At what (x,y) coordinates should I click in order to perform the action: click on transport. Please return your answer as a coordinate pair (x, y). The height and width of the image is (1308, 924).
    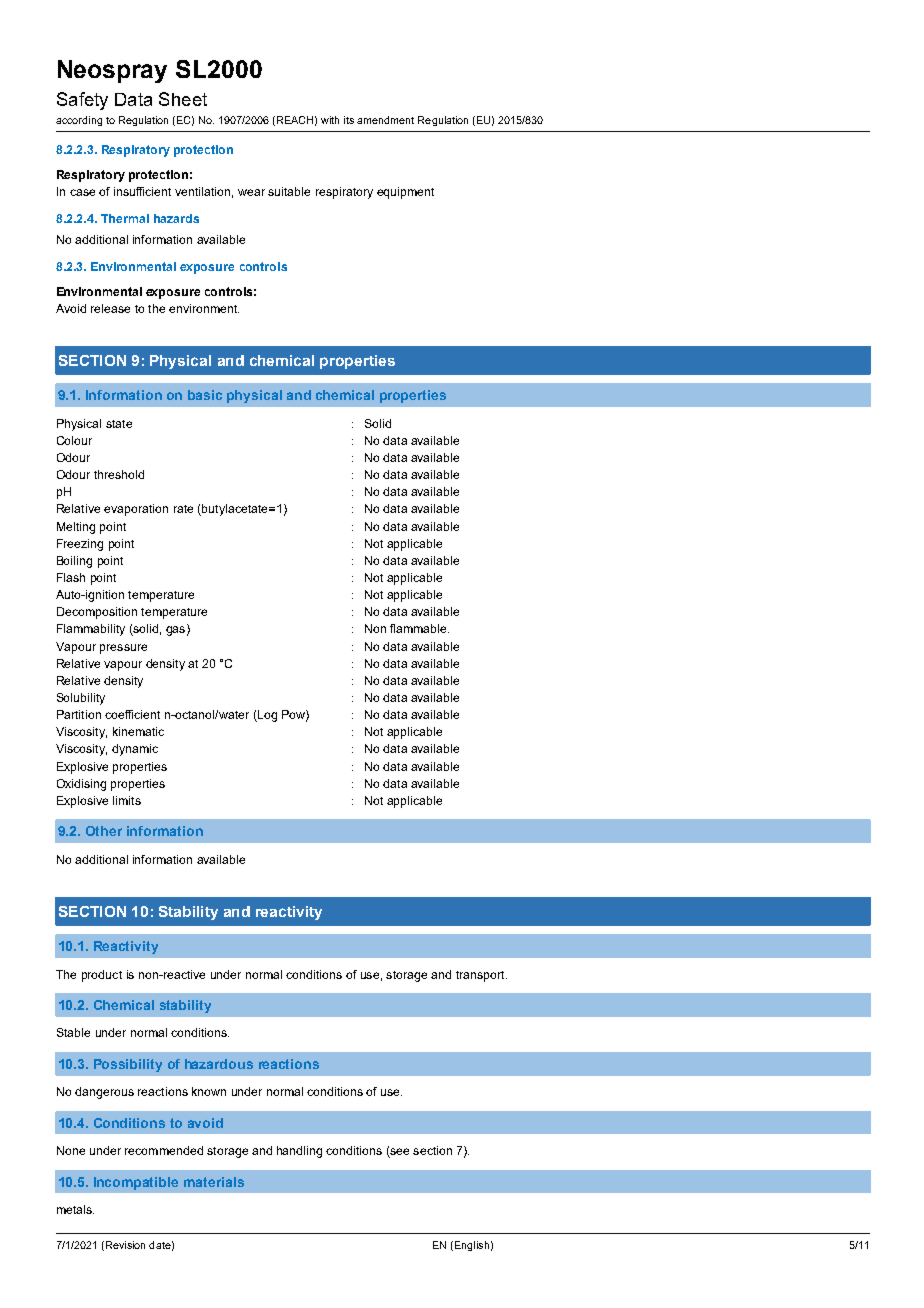
    Looking at the image, I should click on (481, 976).
